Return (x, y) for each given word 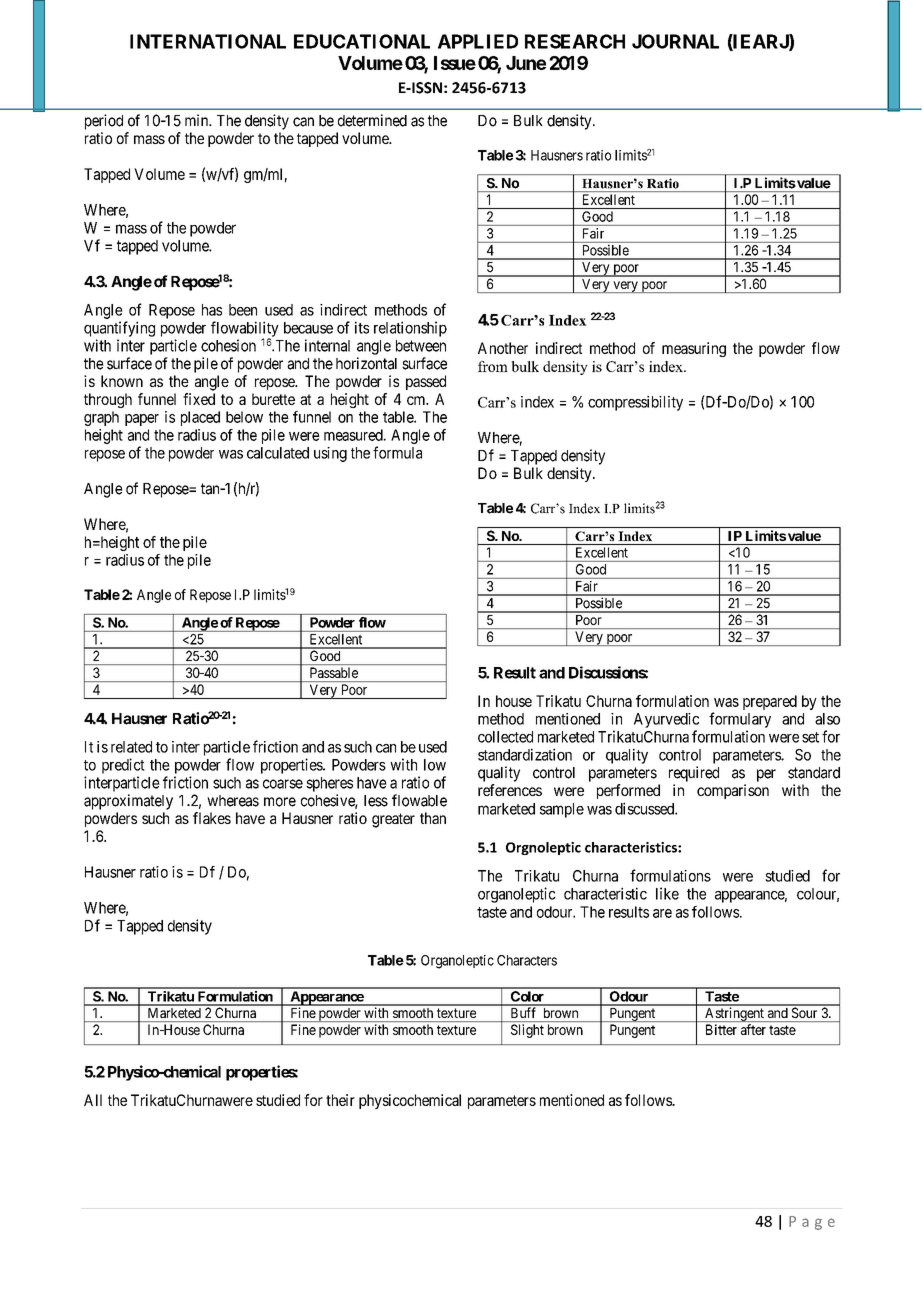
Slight (527, 1031)
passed (426, 382)
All (93, 1100)
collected (505, 737)
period (104, 122)
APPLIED (478, 41)
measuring (694, 349)
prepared (770, 702)
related (131, 747)
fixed (199, 399)
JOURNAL (675, 41)
